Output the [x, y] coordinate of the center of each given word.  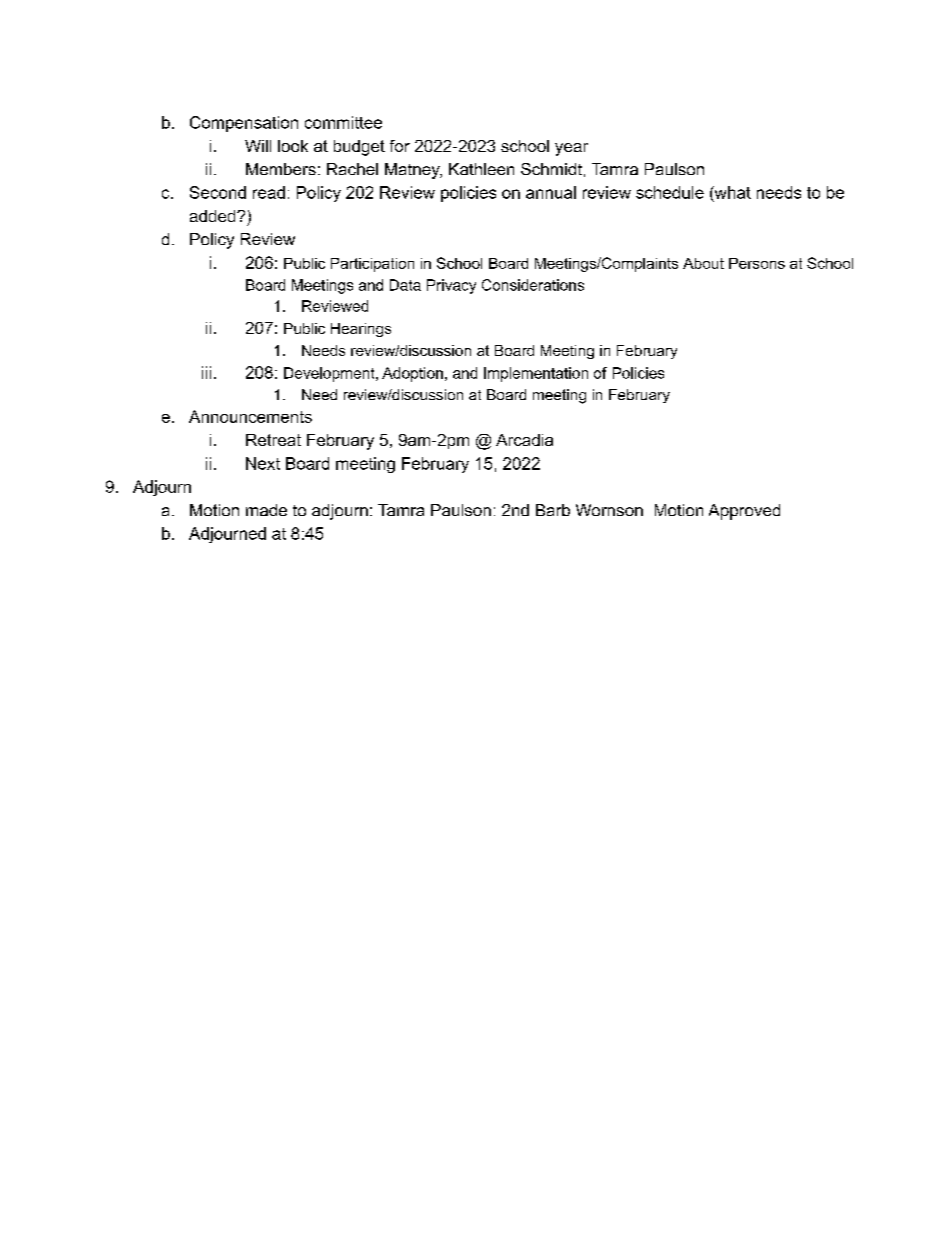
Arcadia [524, 440]
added [214, 216]
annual [551, 192]
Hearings [361, 330]
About [703, 263]
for [400, 146]
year [571, 149]
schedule [670, 192]
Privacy [451, 286]
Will [258, 146]
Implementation [536, 374]
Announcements [250, 416]
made [266, 510]
